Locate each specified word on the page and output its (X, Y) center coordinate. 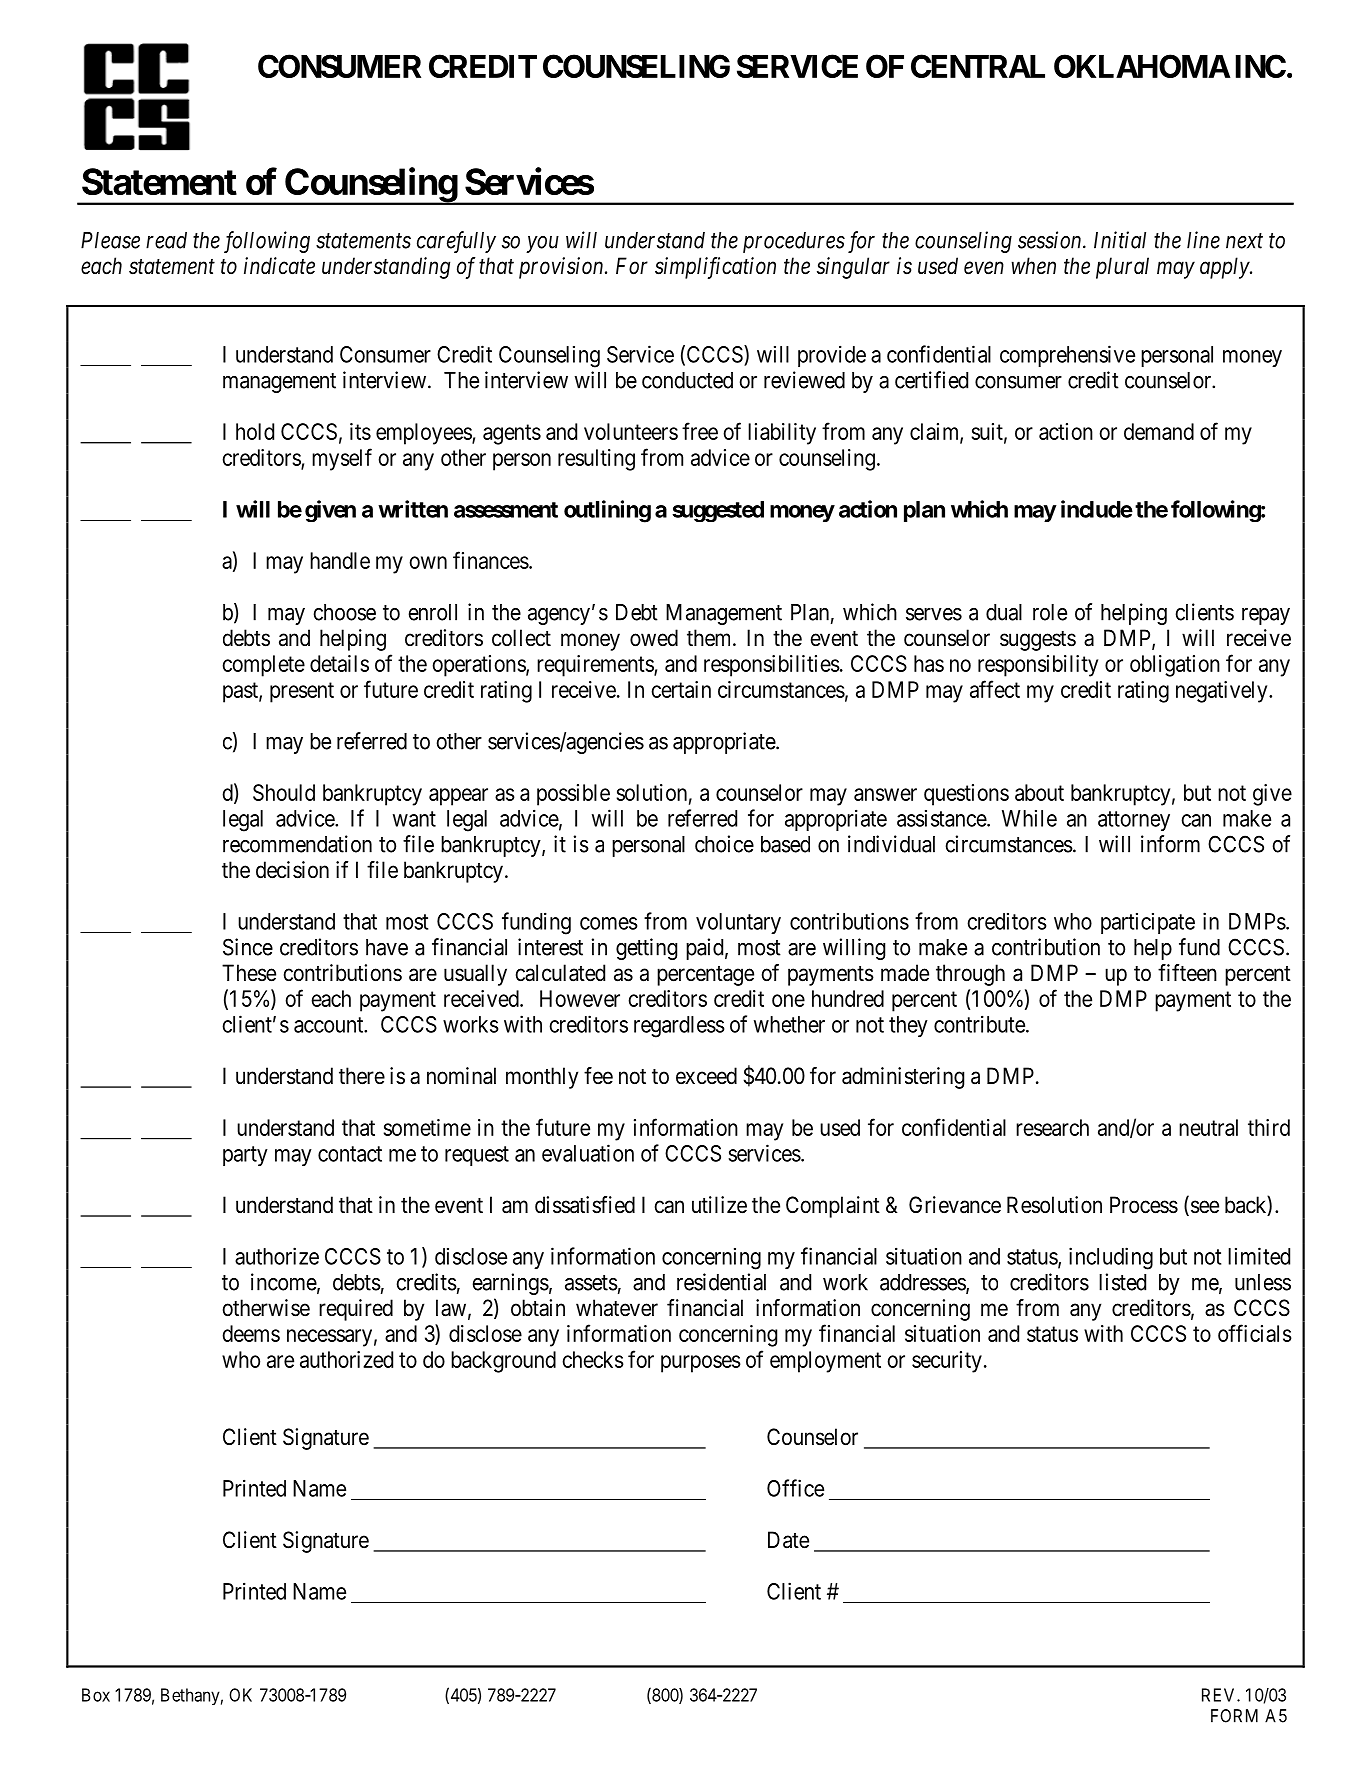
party (245, 1156)
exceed (706, 1076)
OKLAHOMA (1142, 66)
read (166, 240)
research (1052, 1127)
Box (96, 1695)
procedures (794, 242)
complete (263, 666)
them (710, 638)
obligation (1175, 666)
